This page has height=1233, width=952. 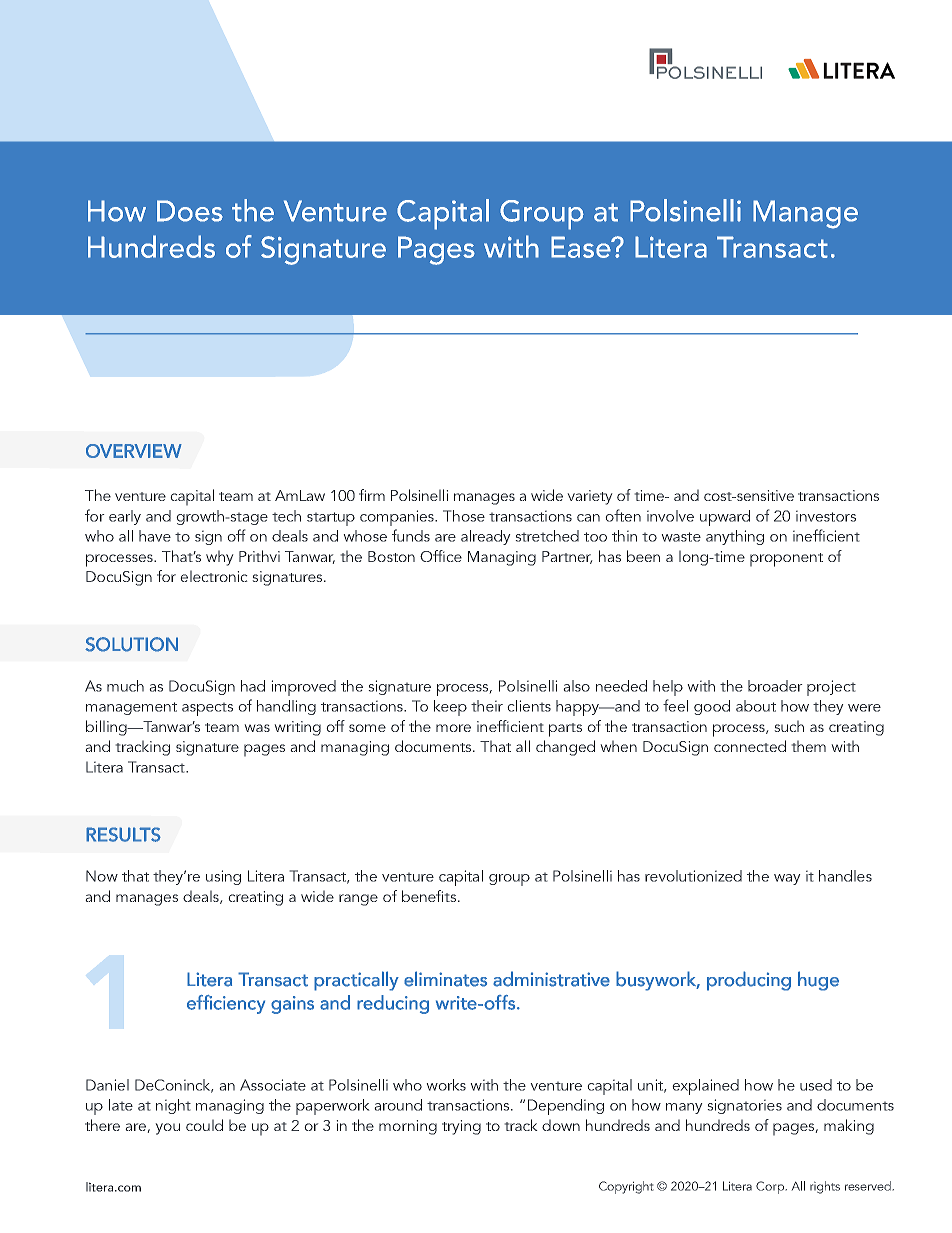 I want to click on investors, so click(x=826, y=516).
